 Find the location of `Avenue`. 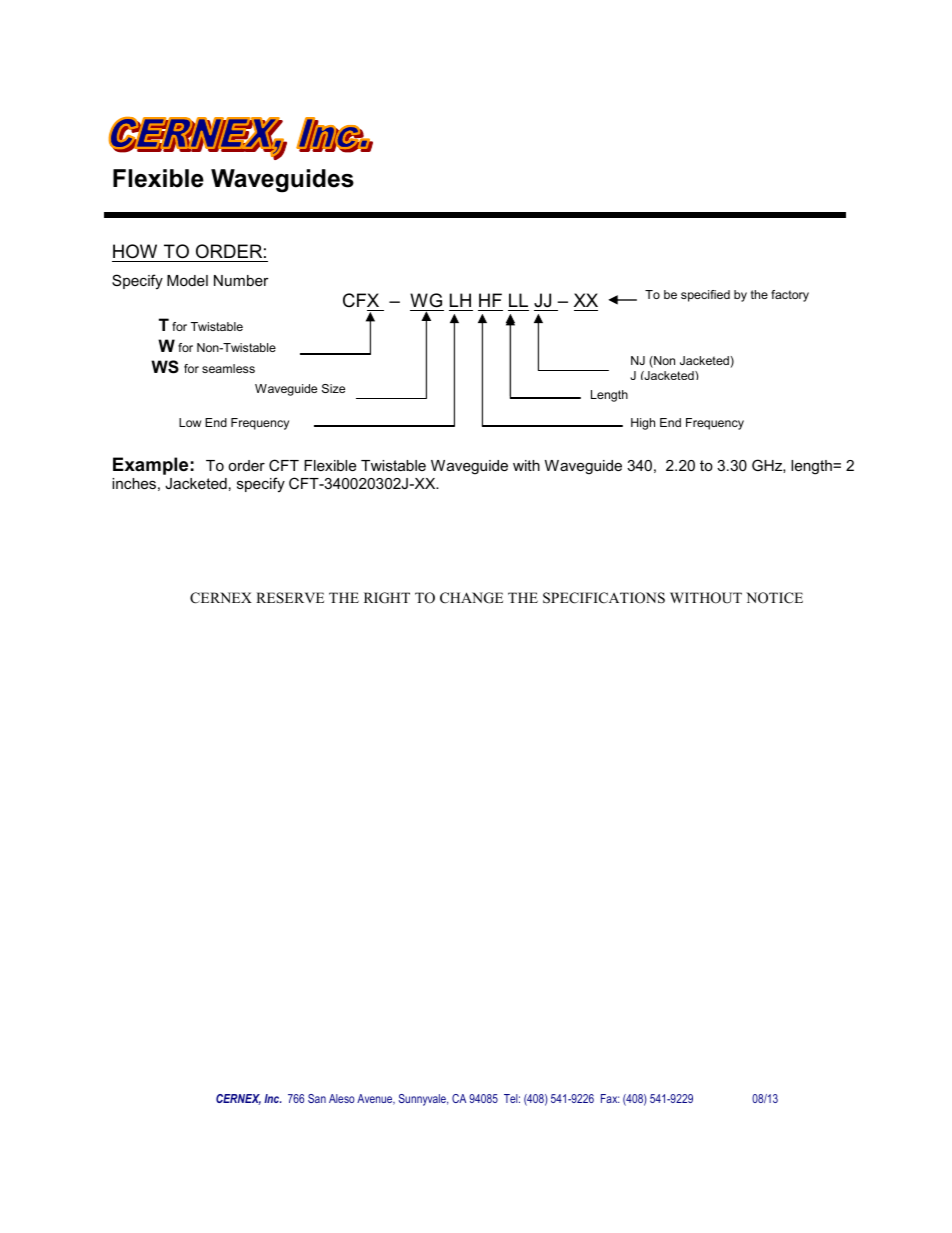

Avenue is located at coordinates (376, 1099).
